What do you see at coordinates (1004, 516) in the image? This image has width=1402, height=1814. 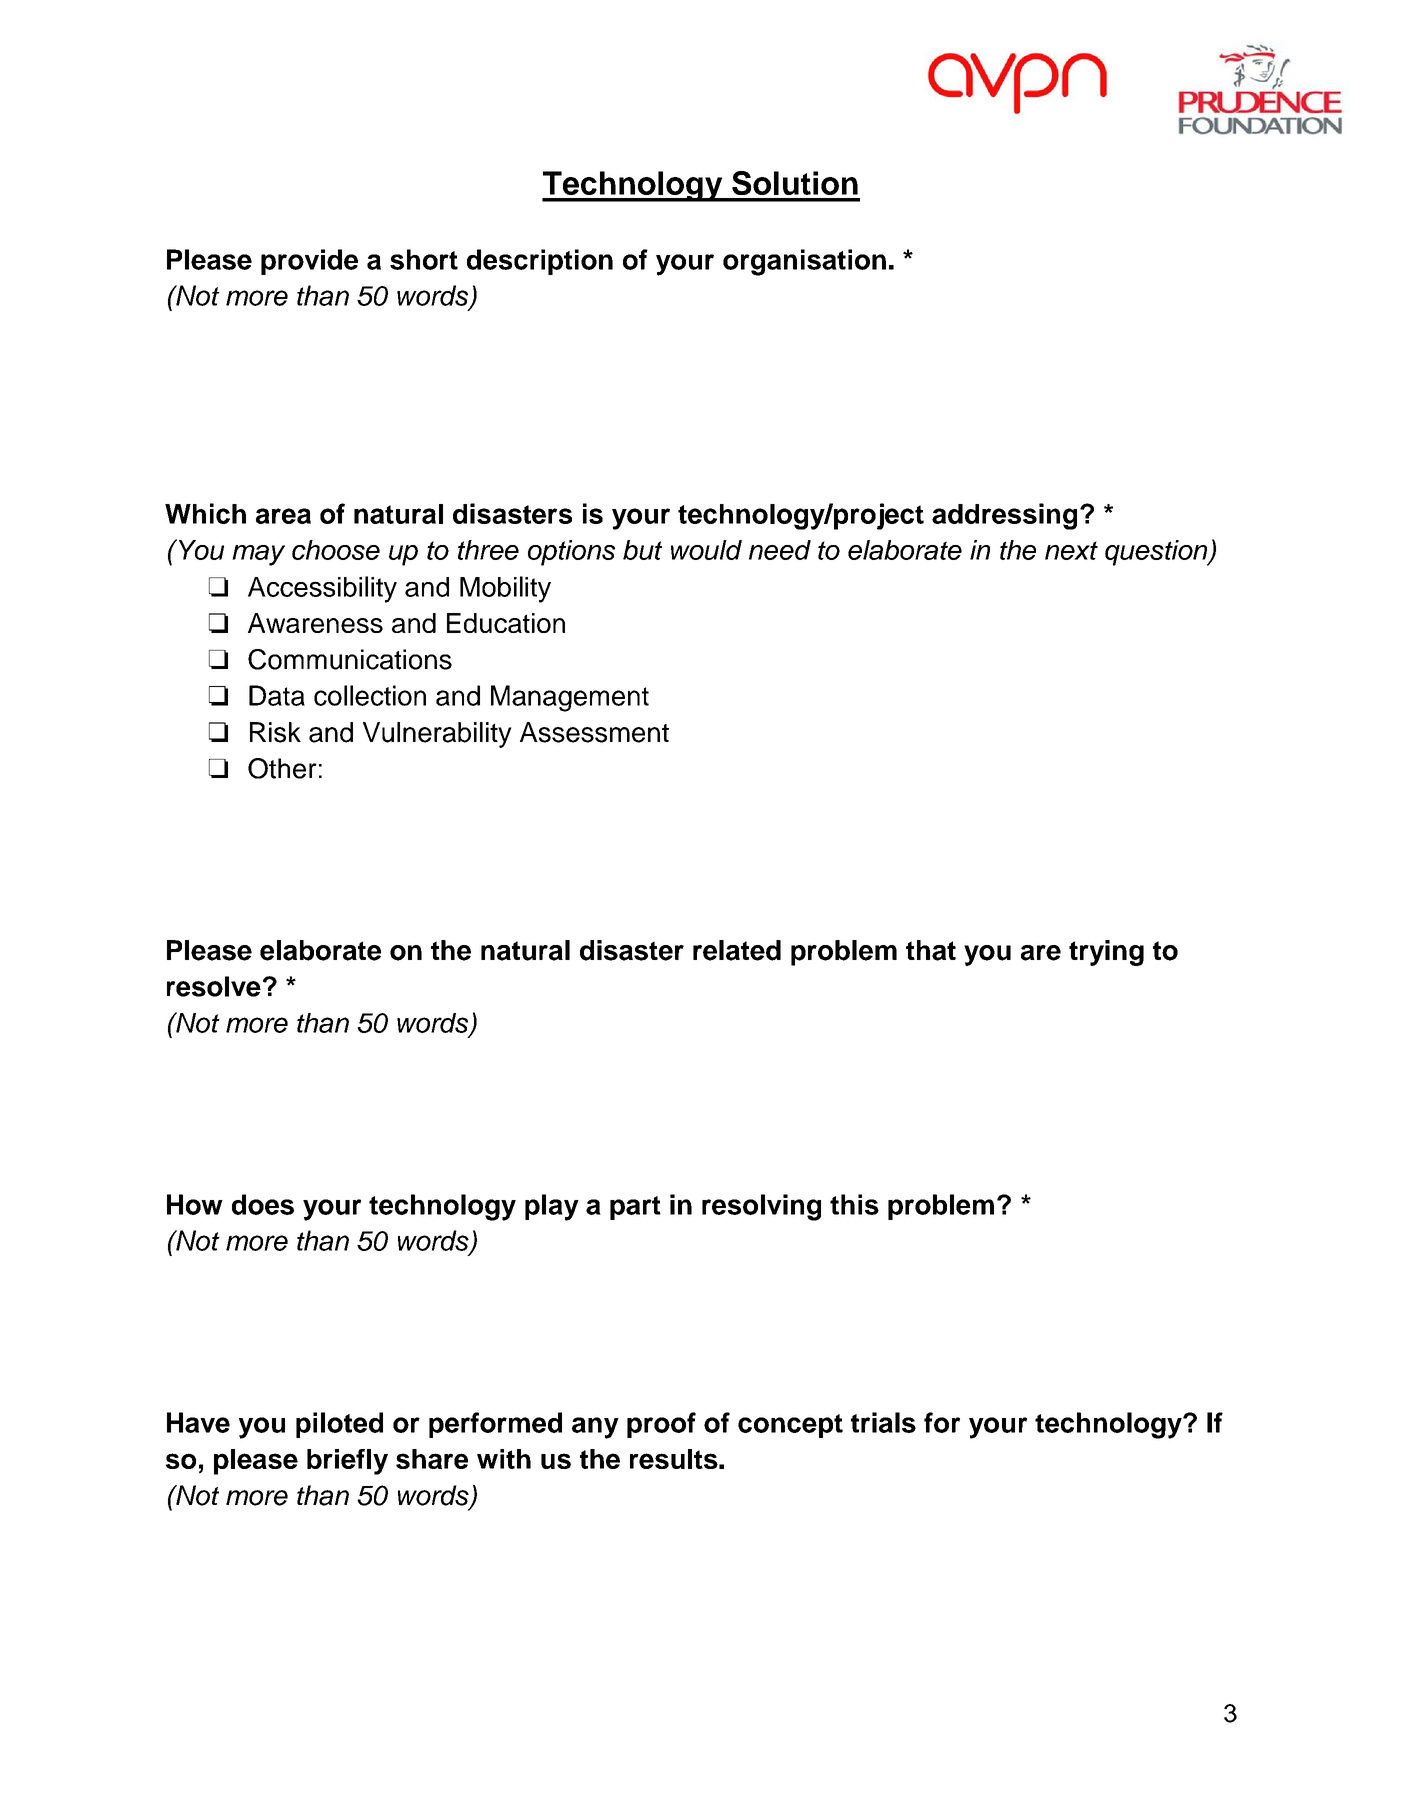 I see `addressing` at bounding box center [1004, 516].
